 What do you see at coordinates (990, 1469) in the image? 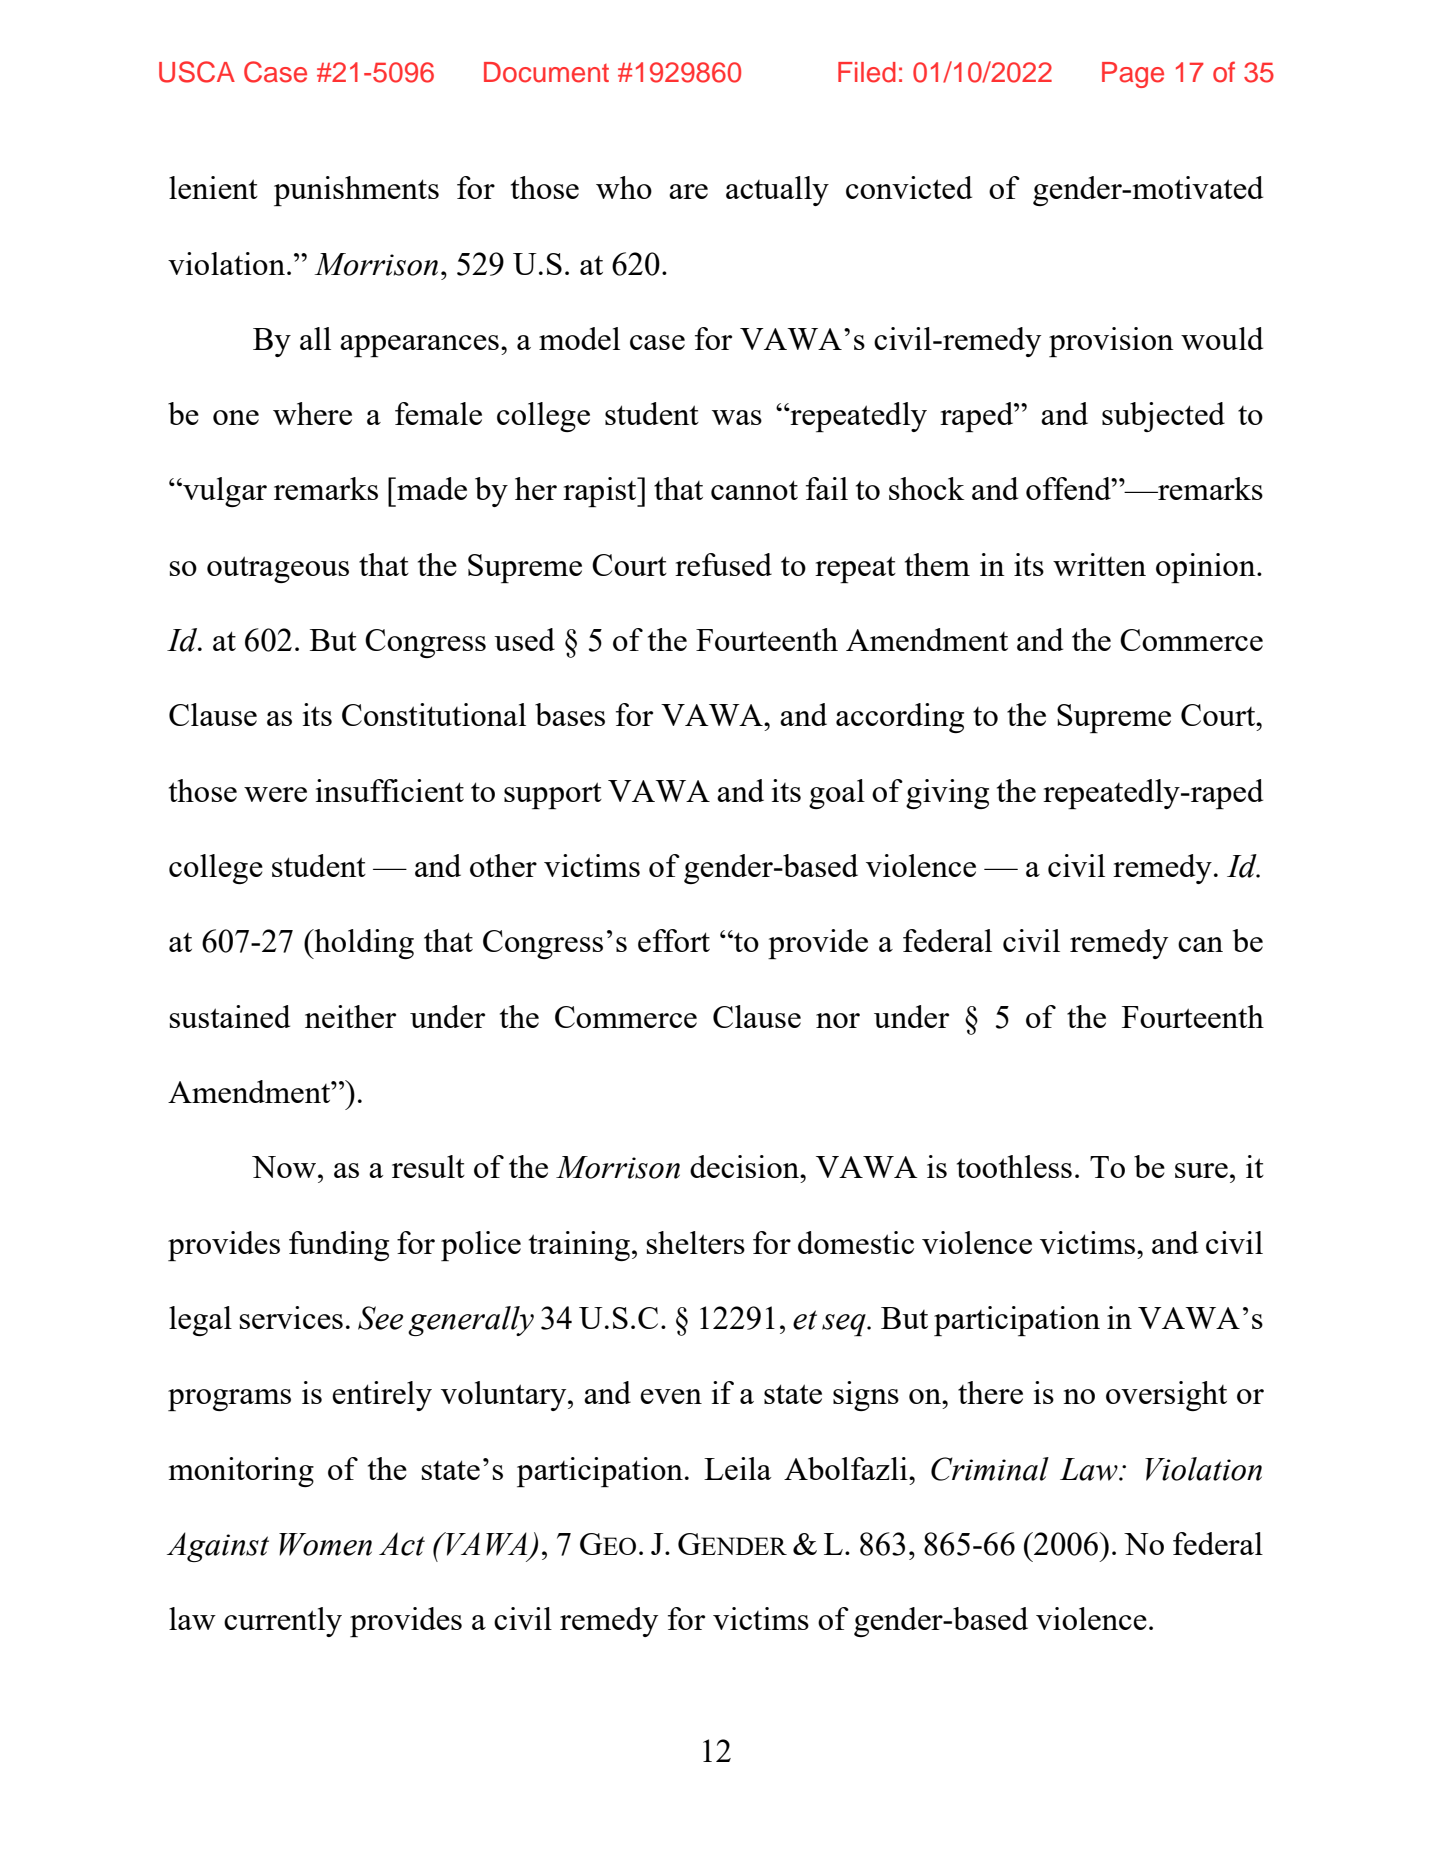
I see `Criminal` at bounding box center [990, 1469].
